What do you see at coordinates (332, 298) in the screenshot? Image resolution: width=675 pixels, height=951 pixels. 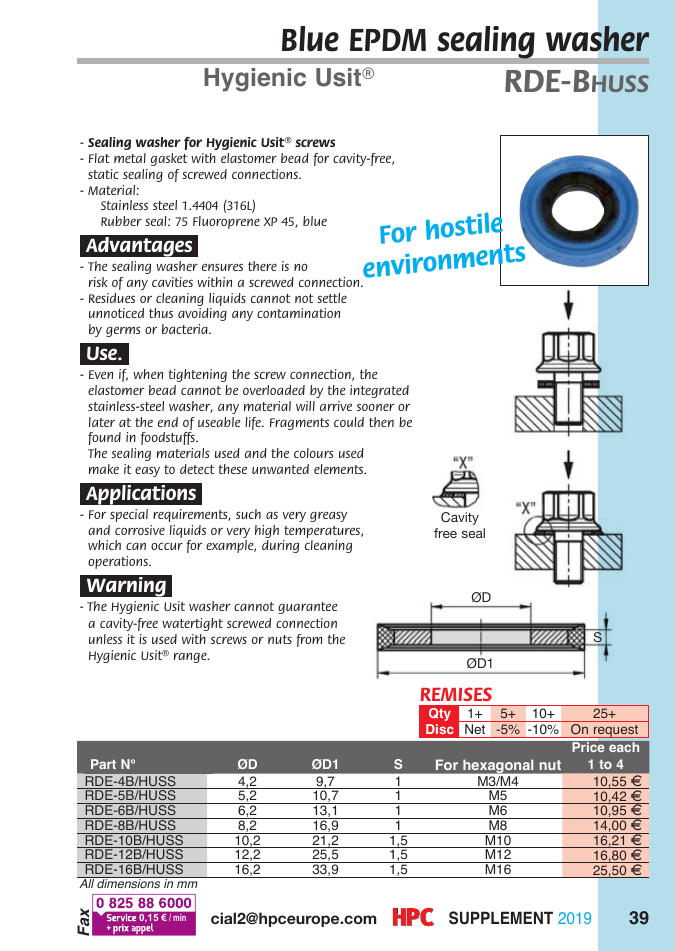 I see `settle` at bounding box center [332, 298].
